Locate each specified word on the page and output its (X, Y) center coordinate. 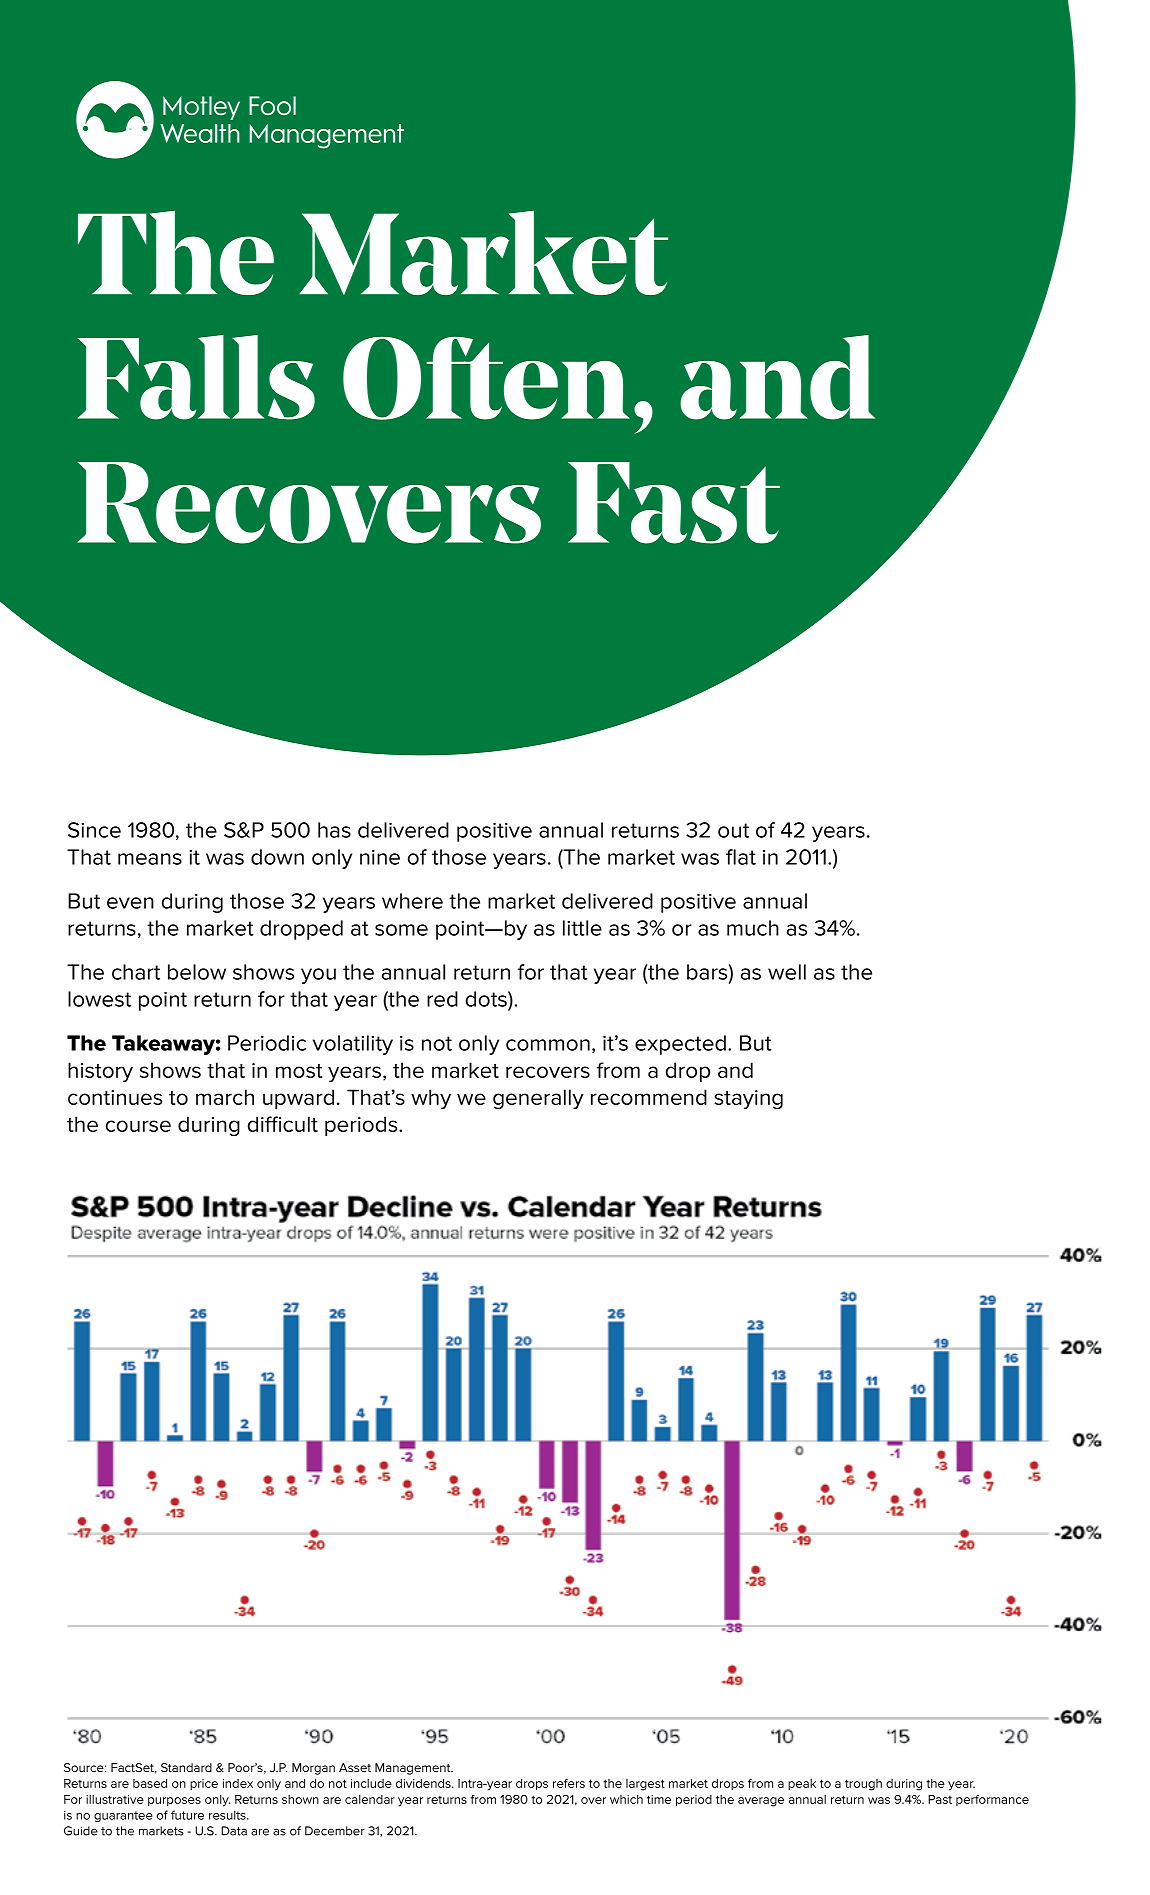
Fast (674, 503)
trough (863, 1785)
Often (486, 378)
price (204, 1784)
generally (538, 1099)
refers (569, 1783)
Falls (196, 377)
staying (748, 1099)
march (225, 1097)
